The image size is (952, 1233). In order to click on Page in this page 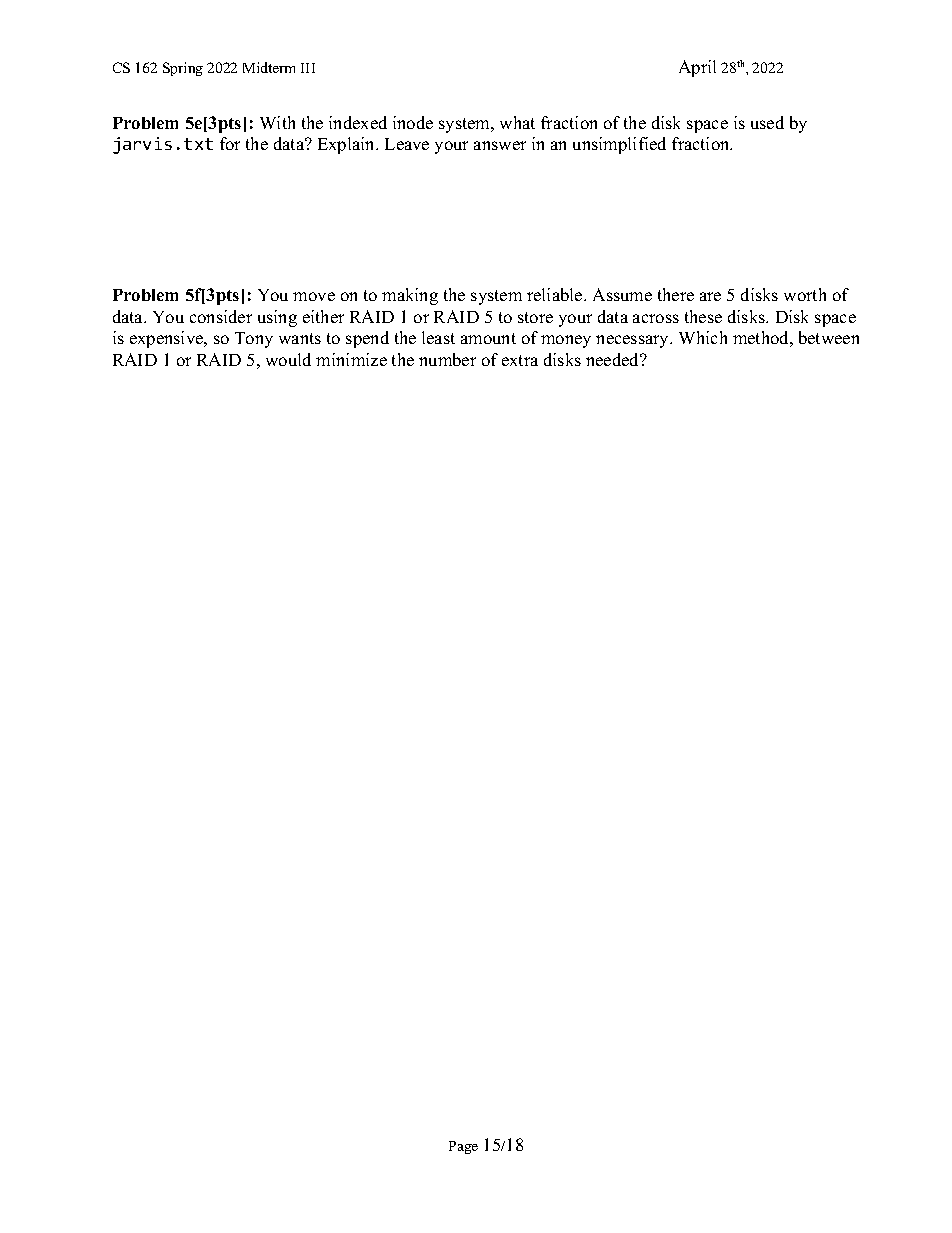, I will do `click(463, 1147)`.
